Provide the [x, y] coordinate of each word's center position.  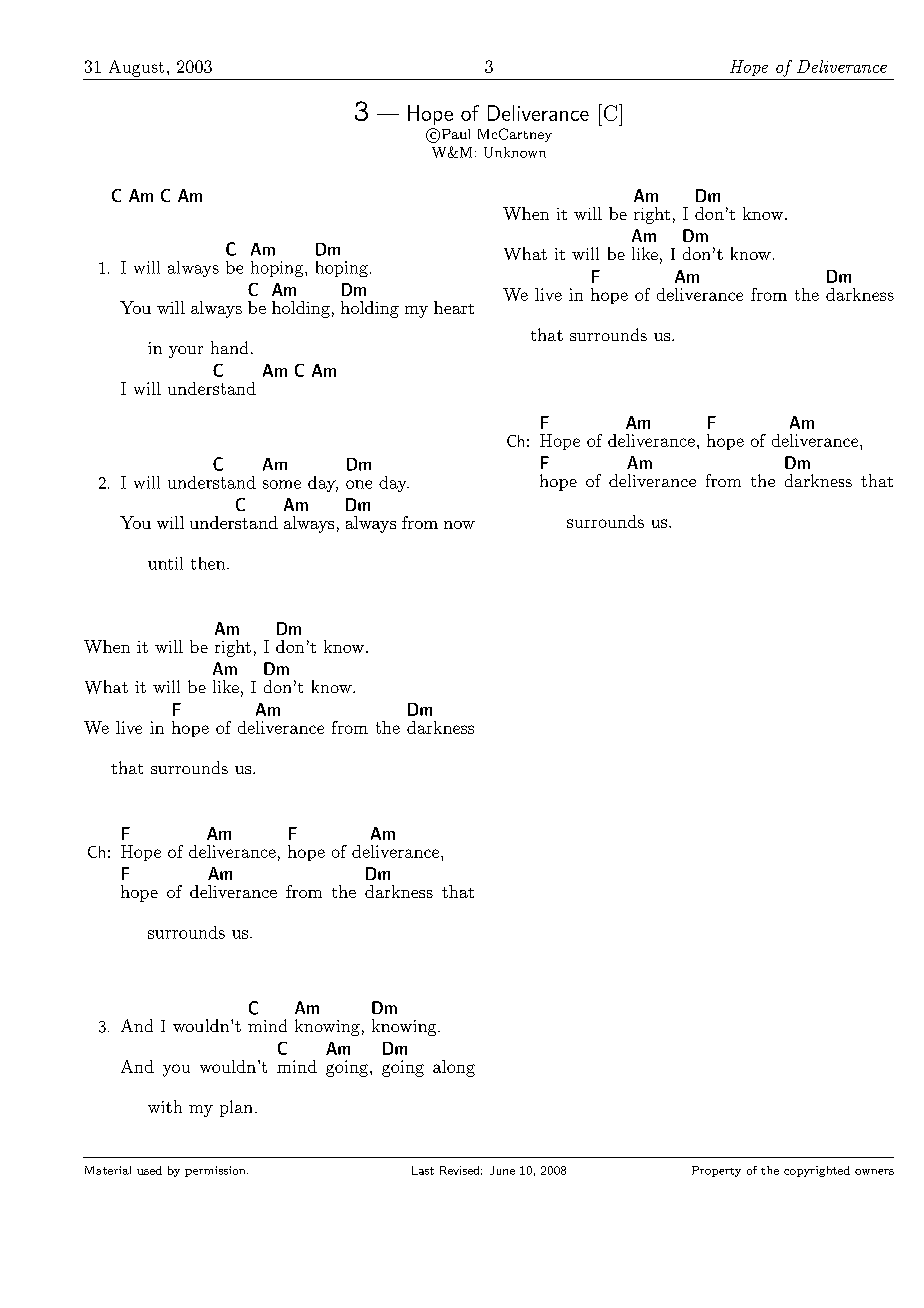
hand [229, 347]
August [136, 68]
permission [216, 1171]
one [359, 484]
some [282, 484]
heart [454, 307]
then [209, 563]
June [502, 1170]
